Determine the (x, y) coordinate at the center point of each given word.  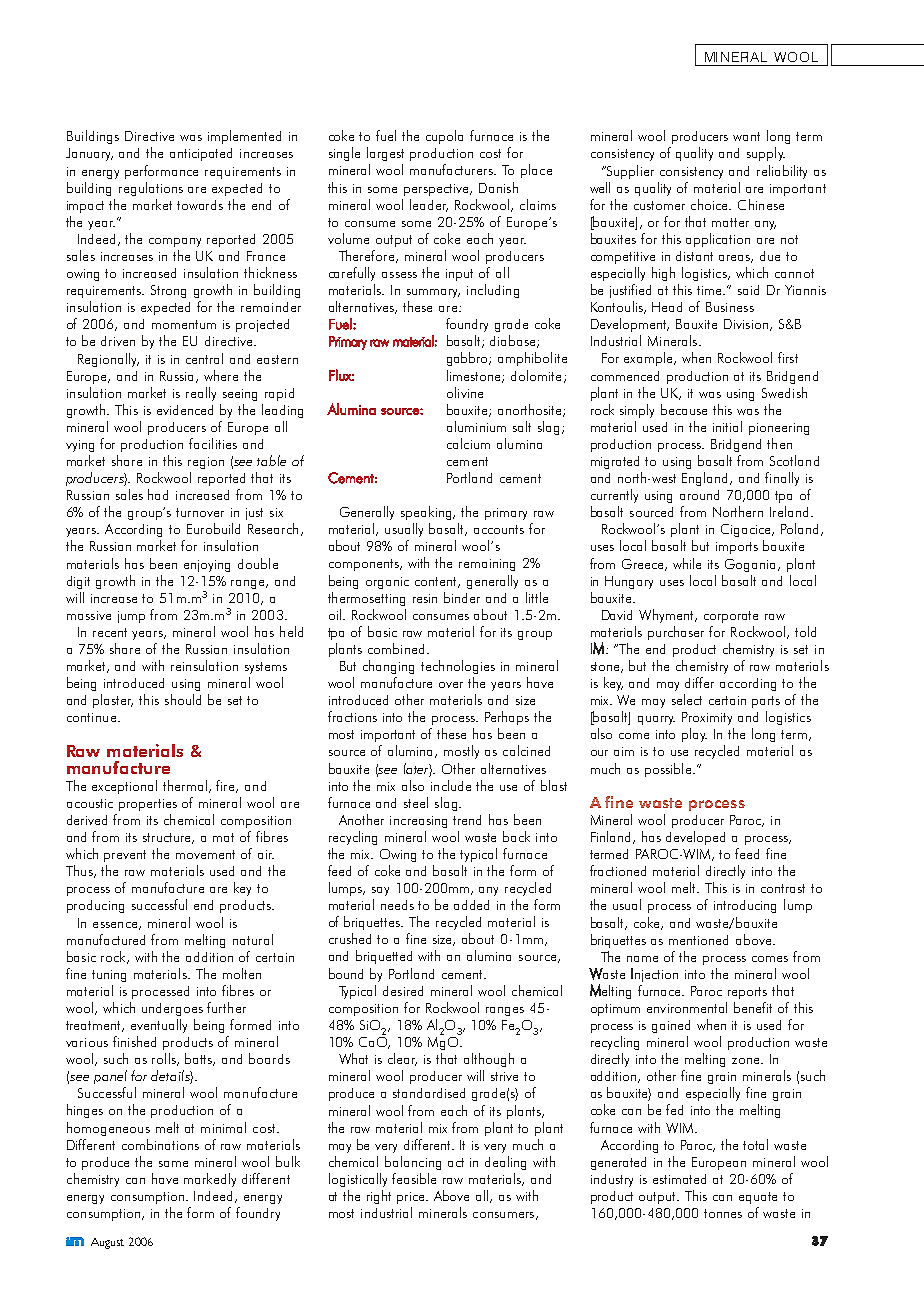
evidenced (185, 410)
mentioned (698, 940)
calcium (468, 443)
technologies (458, 667)
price (412, 1198)
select (687, 699)
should (183, 699)
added (471, 905)
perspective (437, 190)
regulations (151, 189)
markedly (210, 1180)
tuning (109, 976)
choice (711, 204)
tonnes (723, 1213)
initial (727, 426)
